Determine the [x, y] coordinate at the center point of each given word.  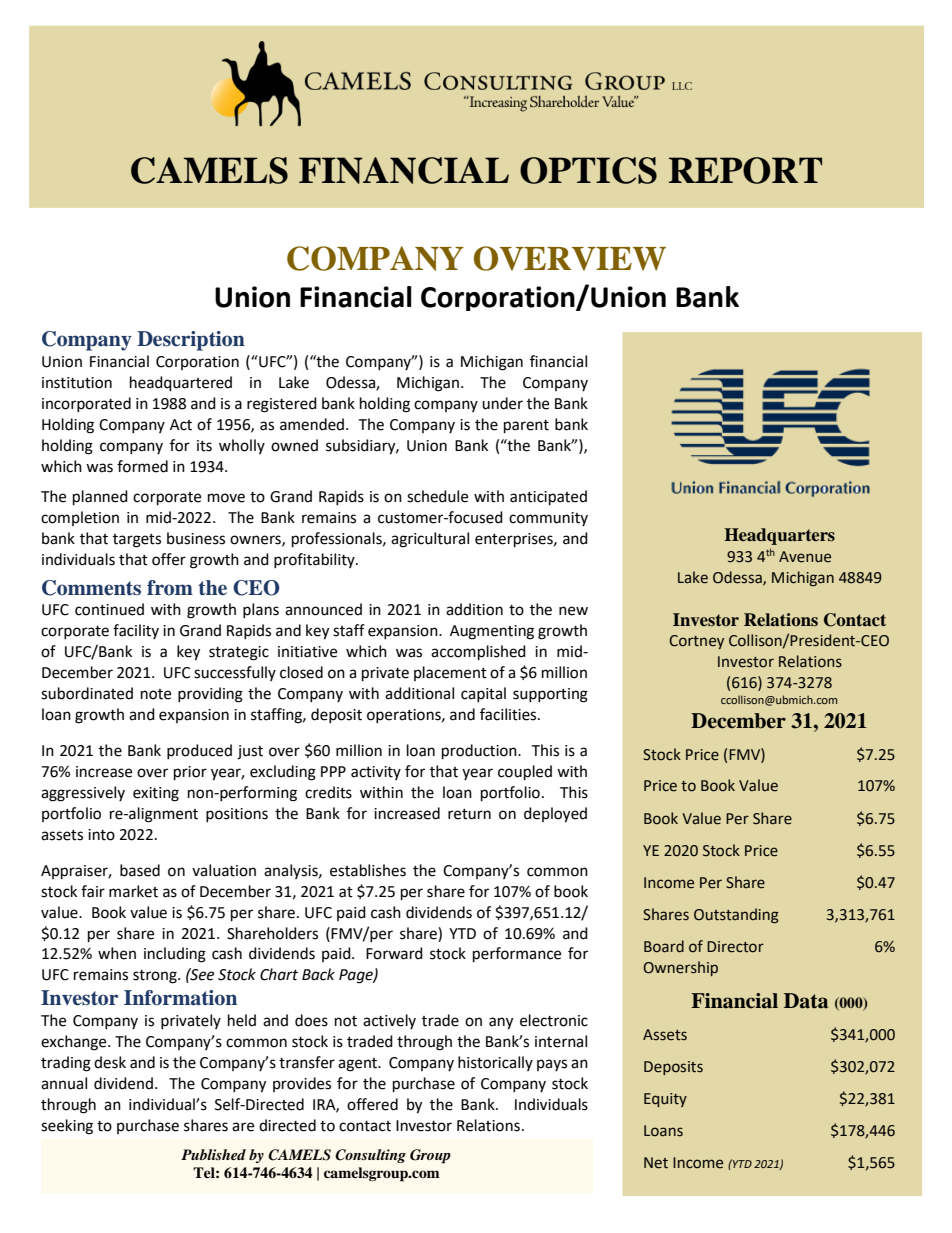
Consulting [370, 1156]
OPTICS [588, 170]
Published [213, 1154]
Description [191, 341]
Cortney [696, 642]
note [156, 694]
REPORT [745, 170]
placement [450, 673]
